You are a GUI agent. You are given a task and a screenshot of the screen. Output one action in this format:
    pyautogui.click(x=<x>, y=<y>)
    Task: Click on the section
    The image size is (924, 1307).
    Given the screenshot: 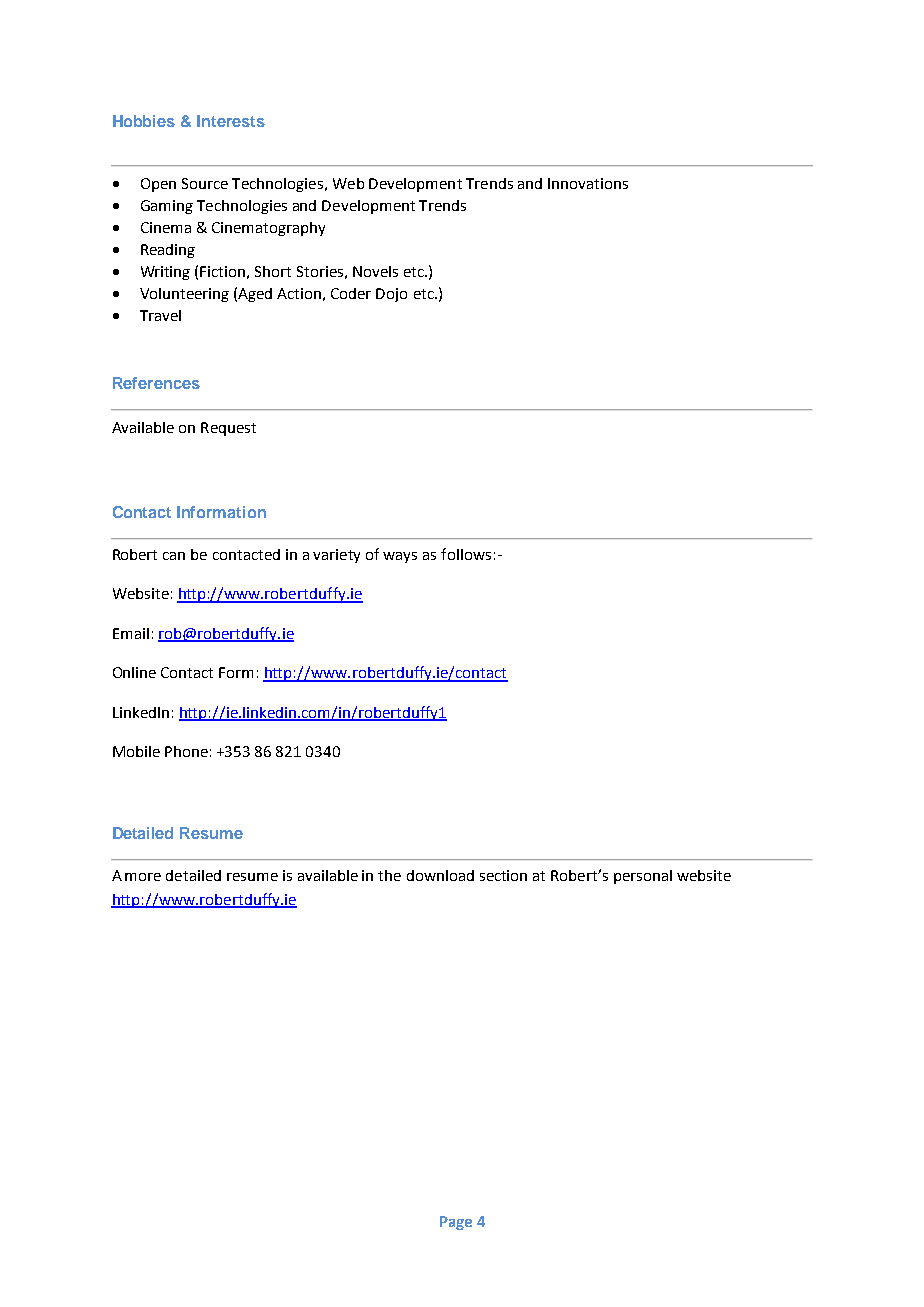 What is the action you would take?
    pyautogui.click(x=503, y=875)
